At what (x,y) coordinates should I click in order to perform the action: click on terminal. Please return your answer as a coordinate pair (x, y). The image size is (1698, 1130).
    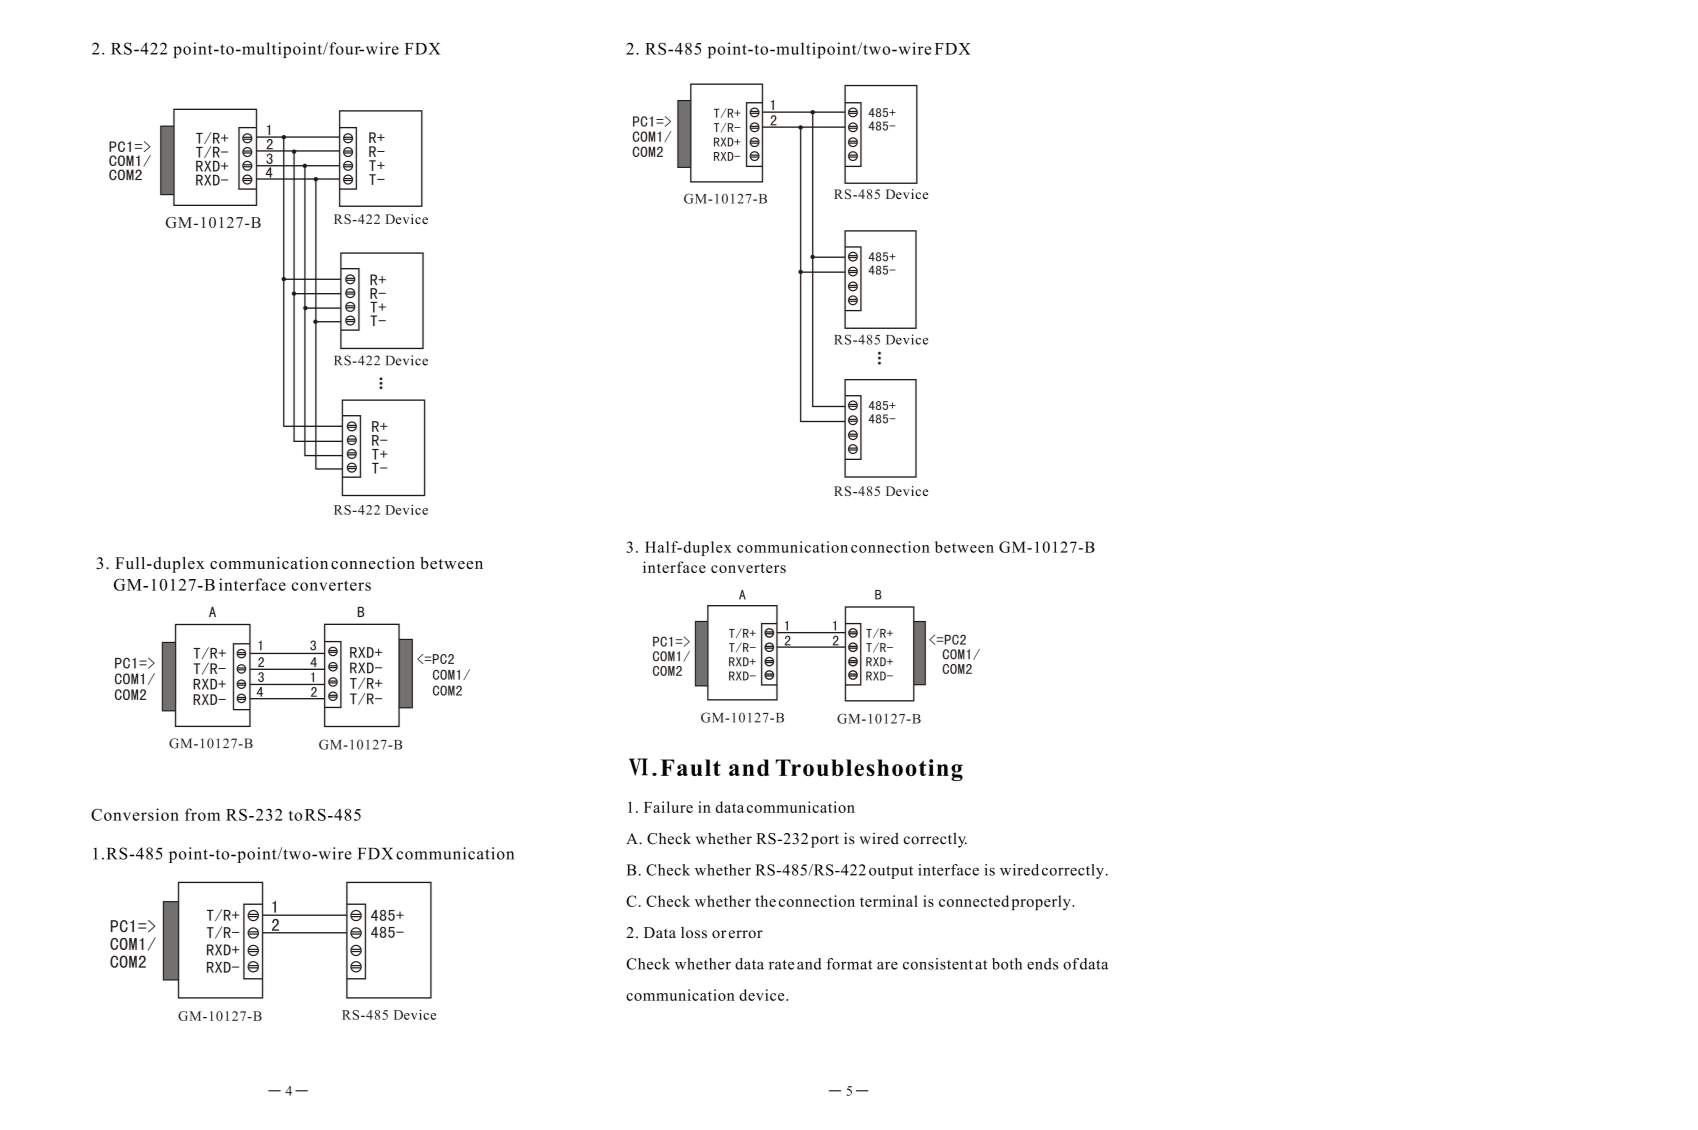
    Looking at the image, I should click on (889, 901).
